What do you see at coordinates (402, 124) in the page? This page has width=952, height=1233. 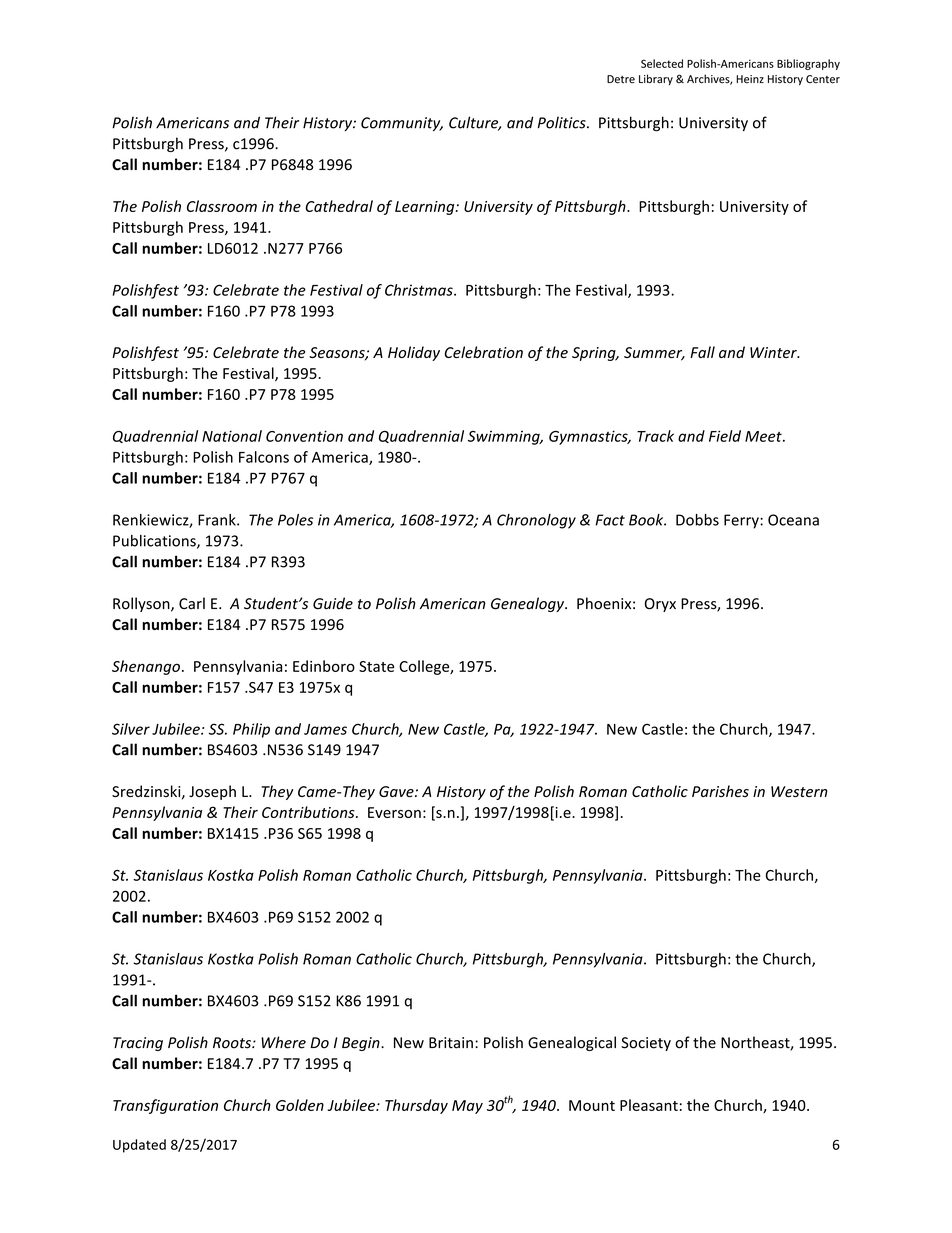 I see `Community` at bounding box center [402, 124].
